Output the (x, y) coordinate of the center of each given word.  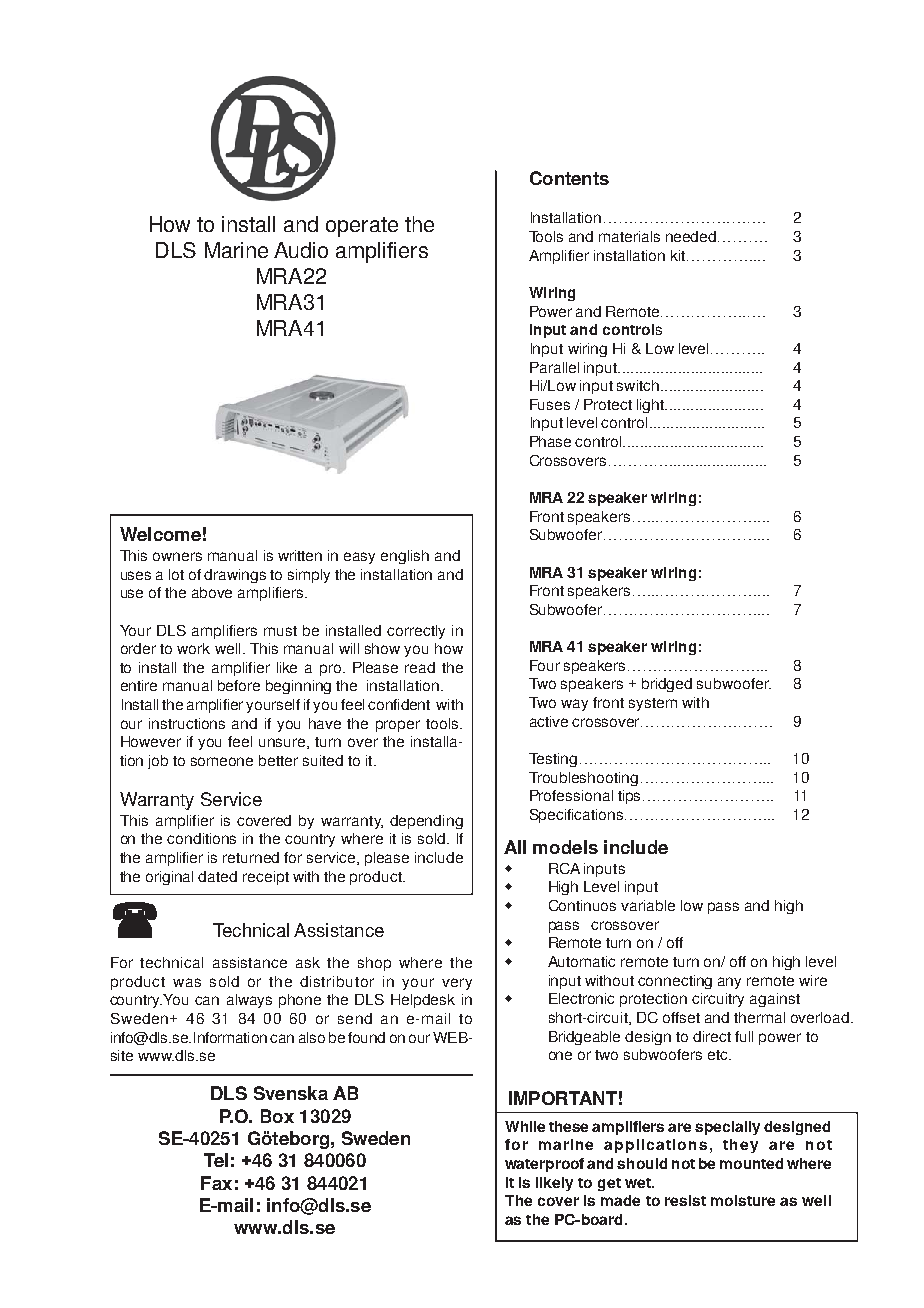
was (187, 982)
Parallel (554, 367)
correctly (416, 632)
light (651, 406)
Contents (569, 178)
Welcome (160, 534)
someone (222, 761)
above (212, 592)
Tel (216, 1160)
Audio (301, 250)
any (729, 983)
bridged (667, 685)
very (457, 984)
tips (631, 797)
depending (426, 822)
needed (692, 236)
